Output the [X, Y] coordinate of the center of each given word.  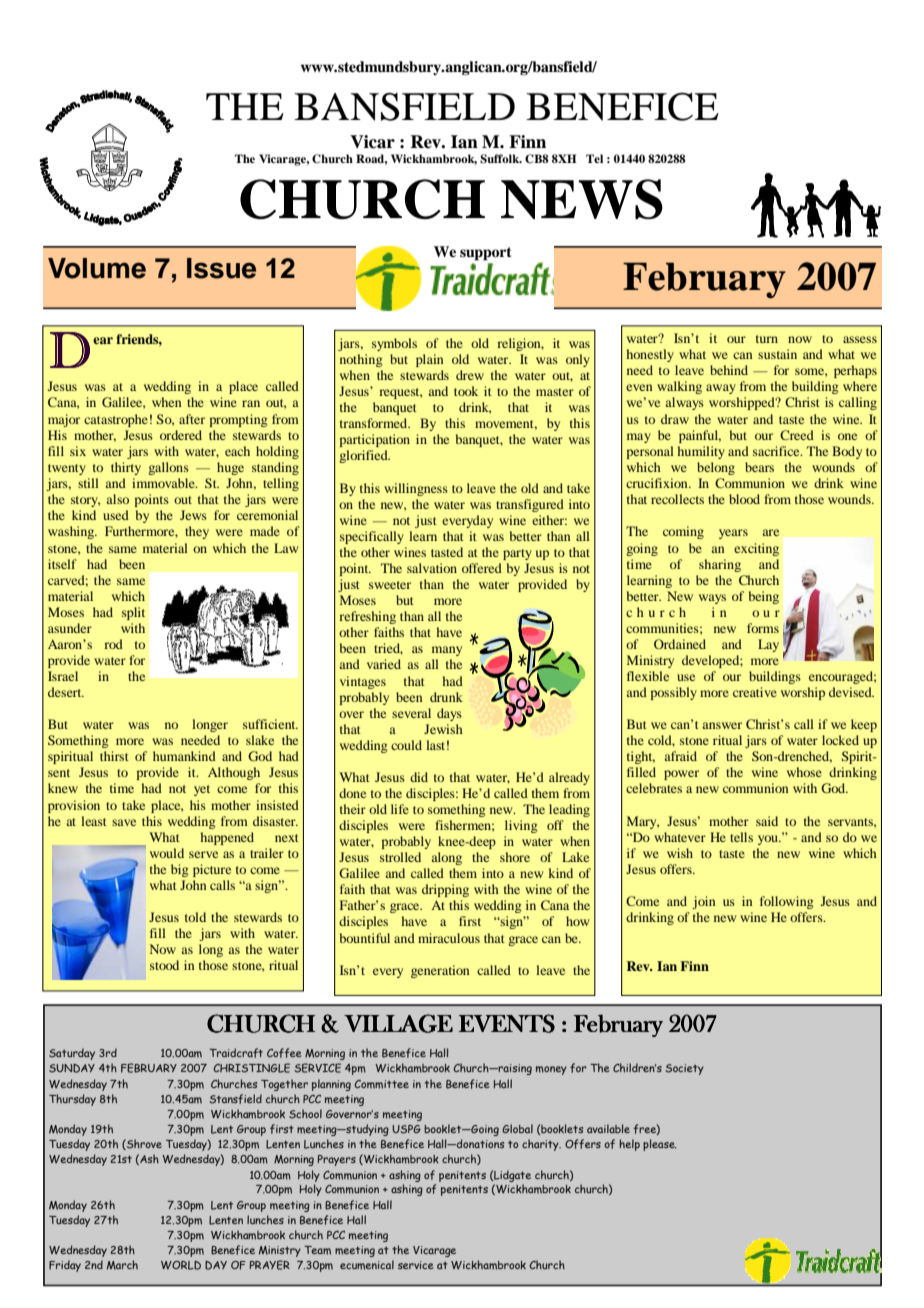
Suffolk [501, 159]
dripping [445, 890]
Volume [97, 268]
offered [482, 568]
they [197, 532]
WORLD [181, 1265]
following [787, 902]
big [180, 870]
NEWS [582, 199]
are [771, 532]
